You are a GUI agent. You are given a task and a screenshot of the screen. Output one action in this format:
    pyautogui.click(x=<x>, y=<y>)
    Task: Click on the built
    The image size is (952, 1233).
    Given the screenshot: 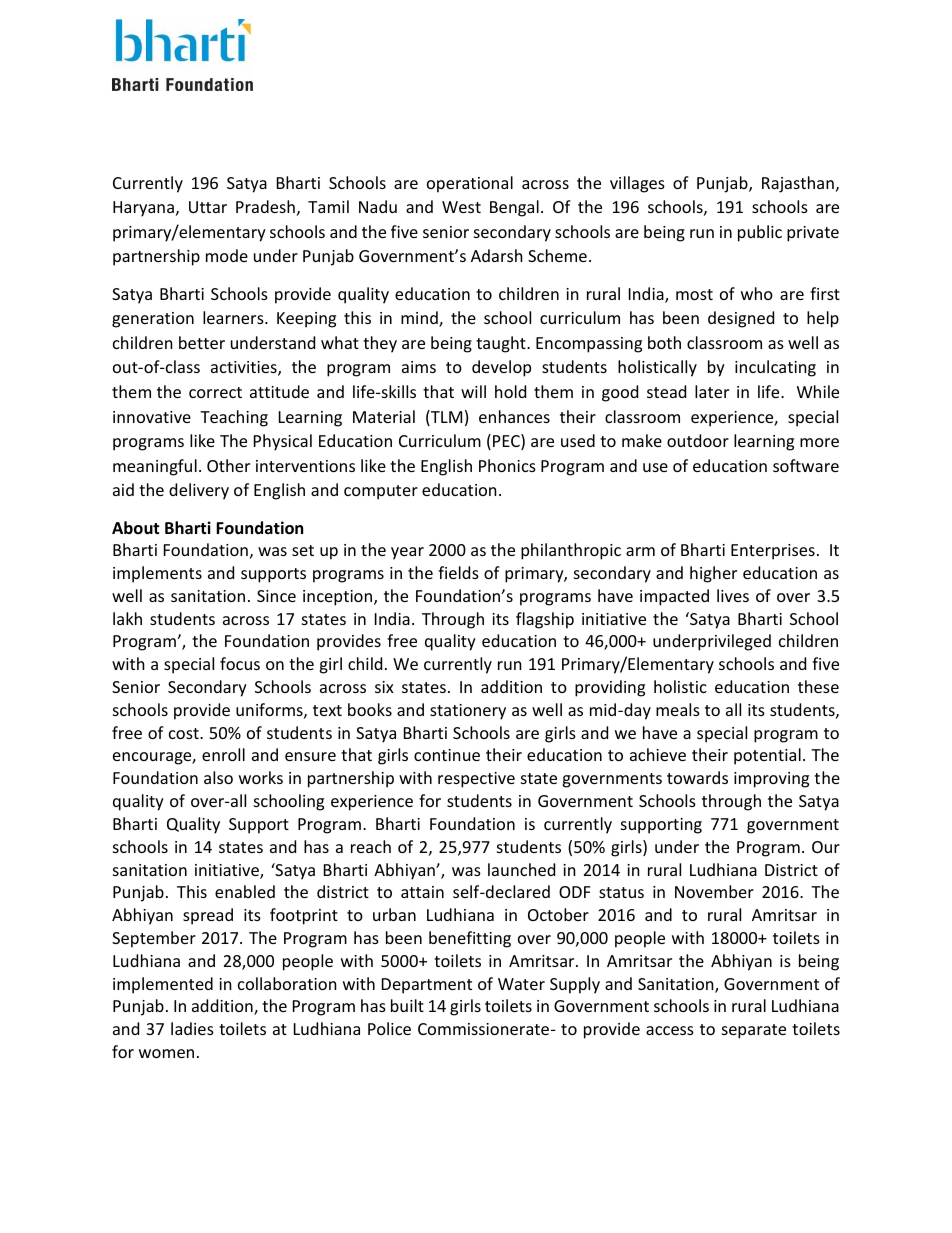 What is the action you would take?
    pyautogui.click(x=407, y=1005)
